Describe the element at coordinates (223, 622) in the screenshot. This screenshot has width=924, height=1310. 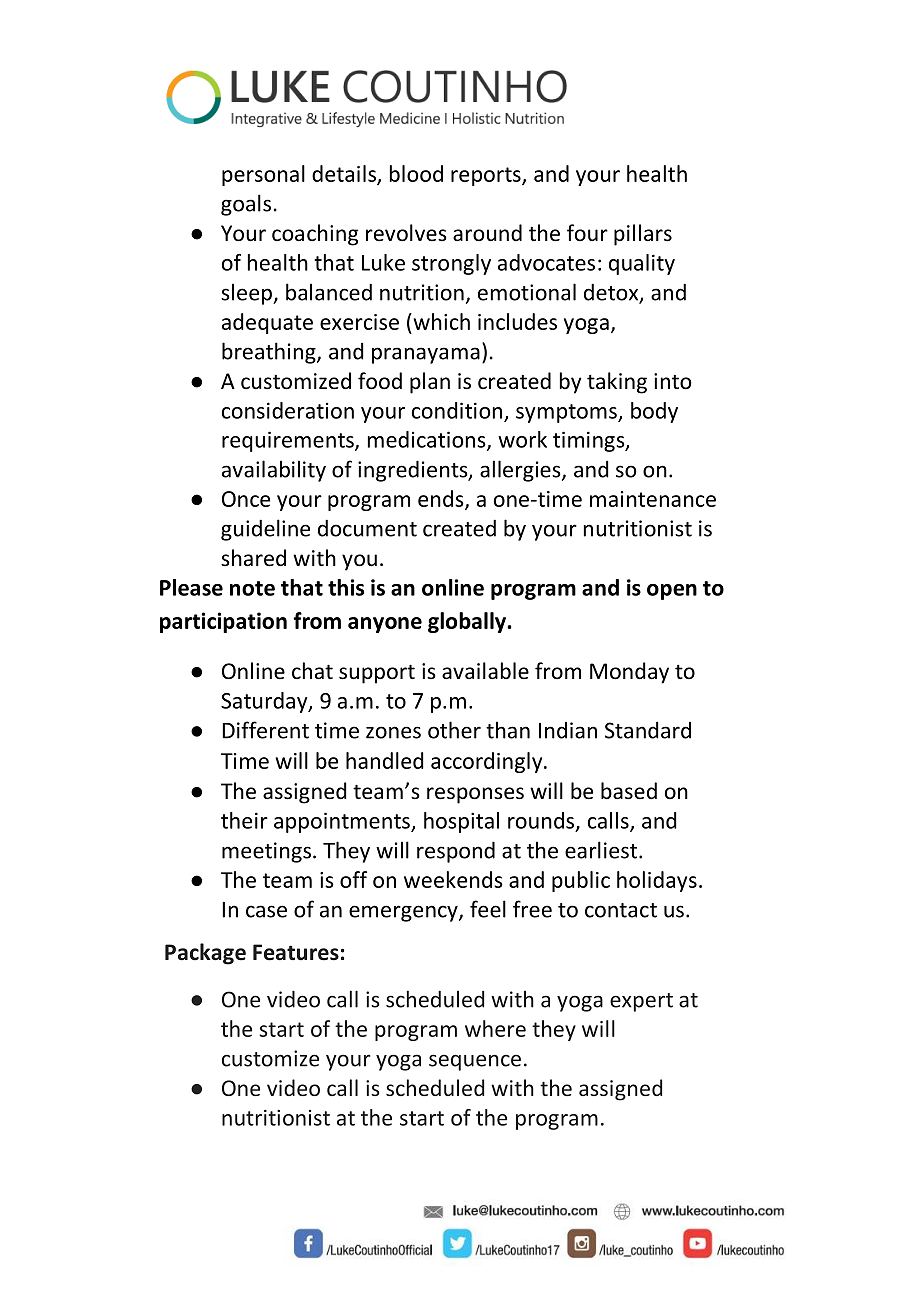
I see `participation` at that location.
